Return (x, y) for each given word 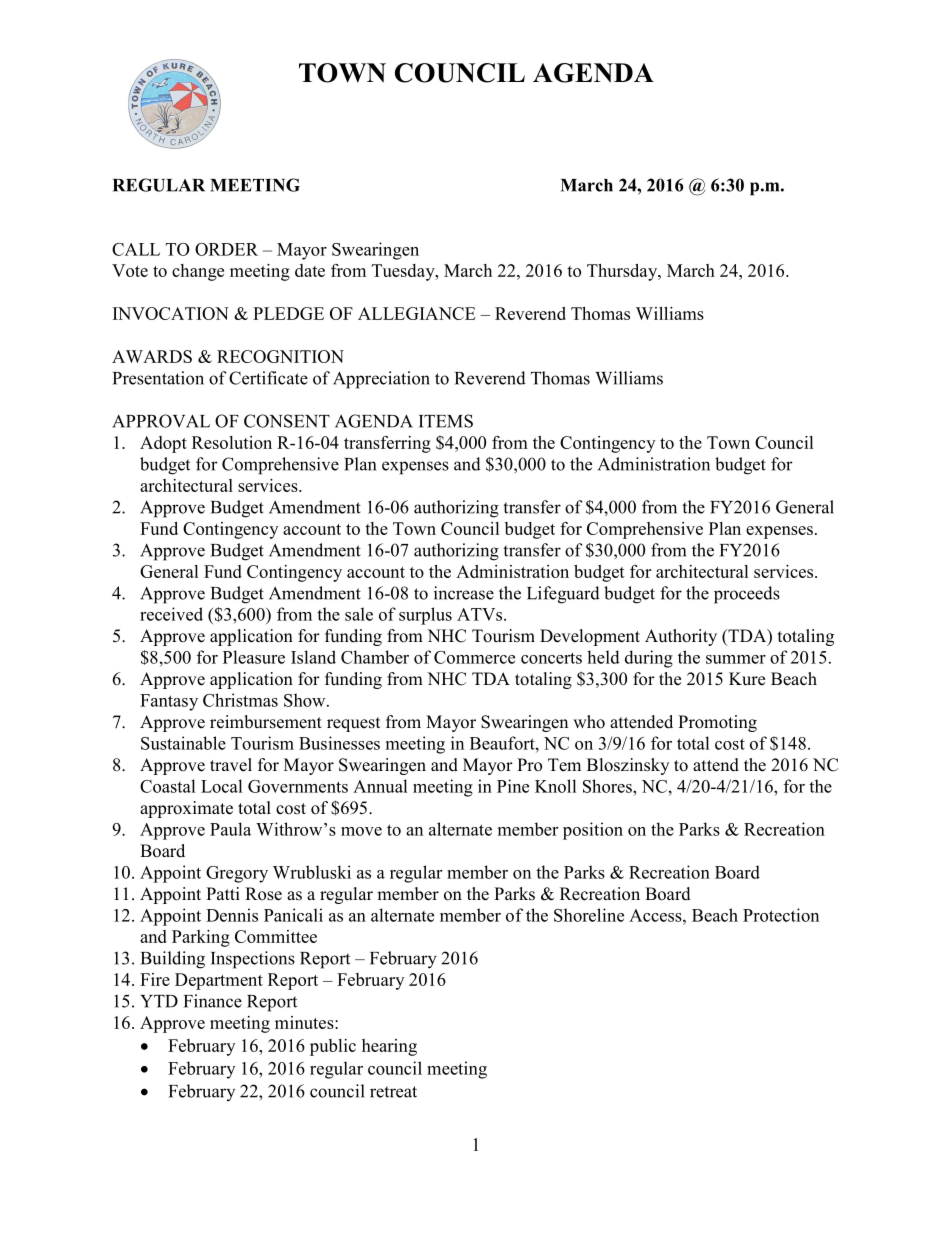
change (198, 272)
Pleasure (254, 657)
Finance (213, 1001)
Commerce (474, 657)
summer (736, 659)
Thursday (623, 272)
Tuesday (404, 272)
